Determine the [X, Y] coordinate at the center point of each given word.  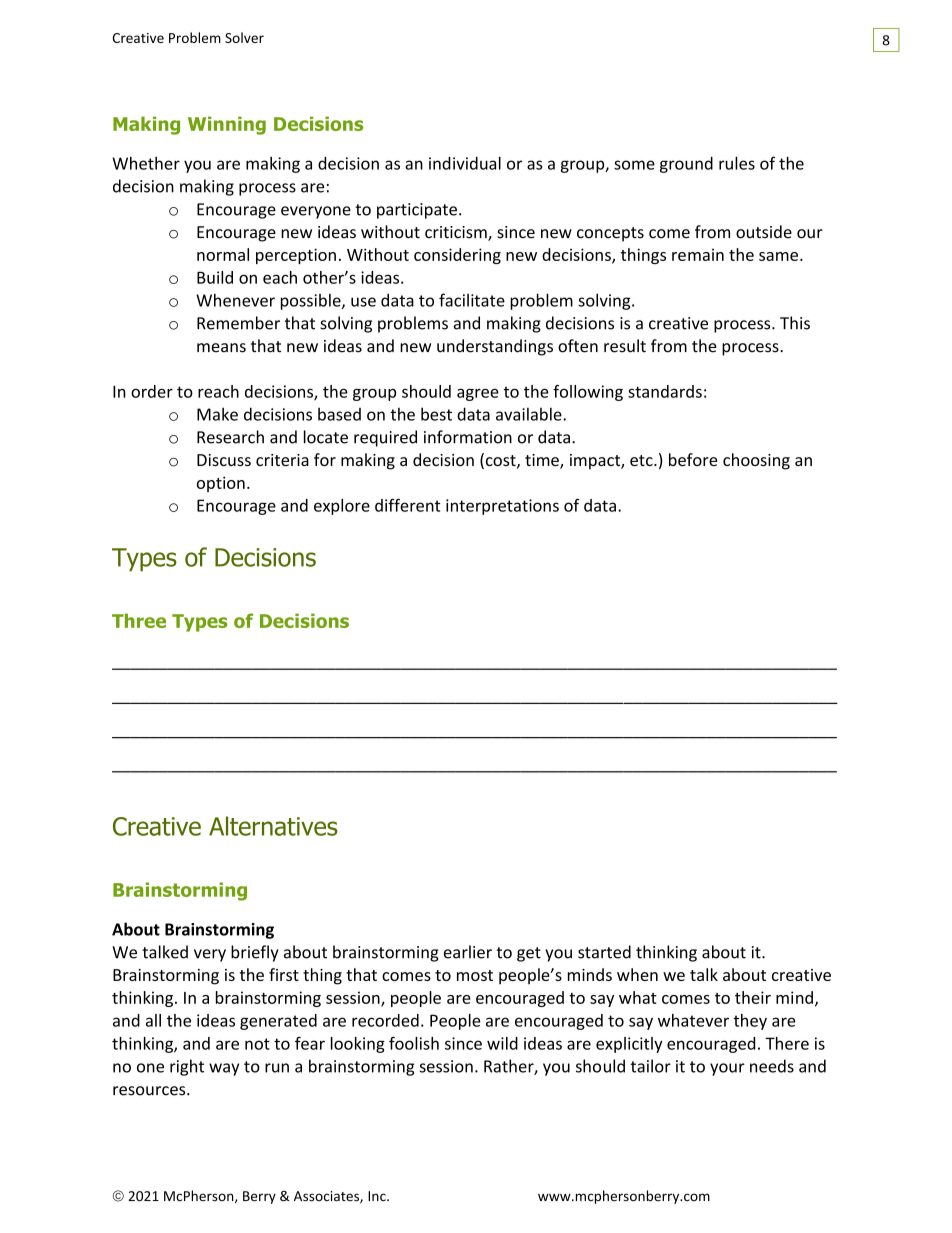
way [224, 1069]
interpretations [502, 507]
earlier [468, 952]
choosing [756, 461]
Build [215, 277]
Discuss [224, 460]
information [468, 437]
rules [737, 163]
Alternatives [273, 826]
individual [465, 163]
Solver [244, 37]
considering [457, 256]
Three [139, 620]
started [604, 952]
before [693, 459]
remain [698, 255]
